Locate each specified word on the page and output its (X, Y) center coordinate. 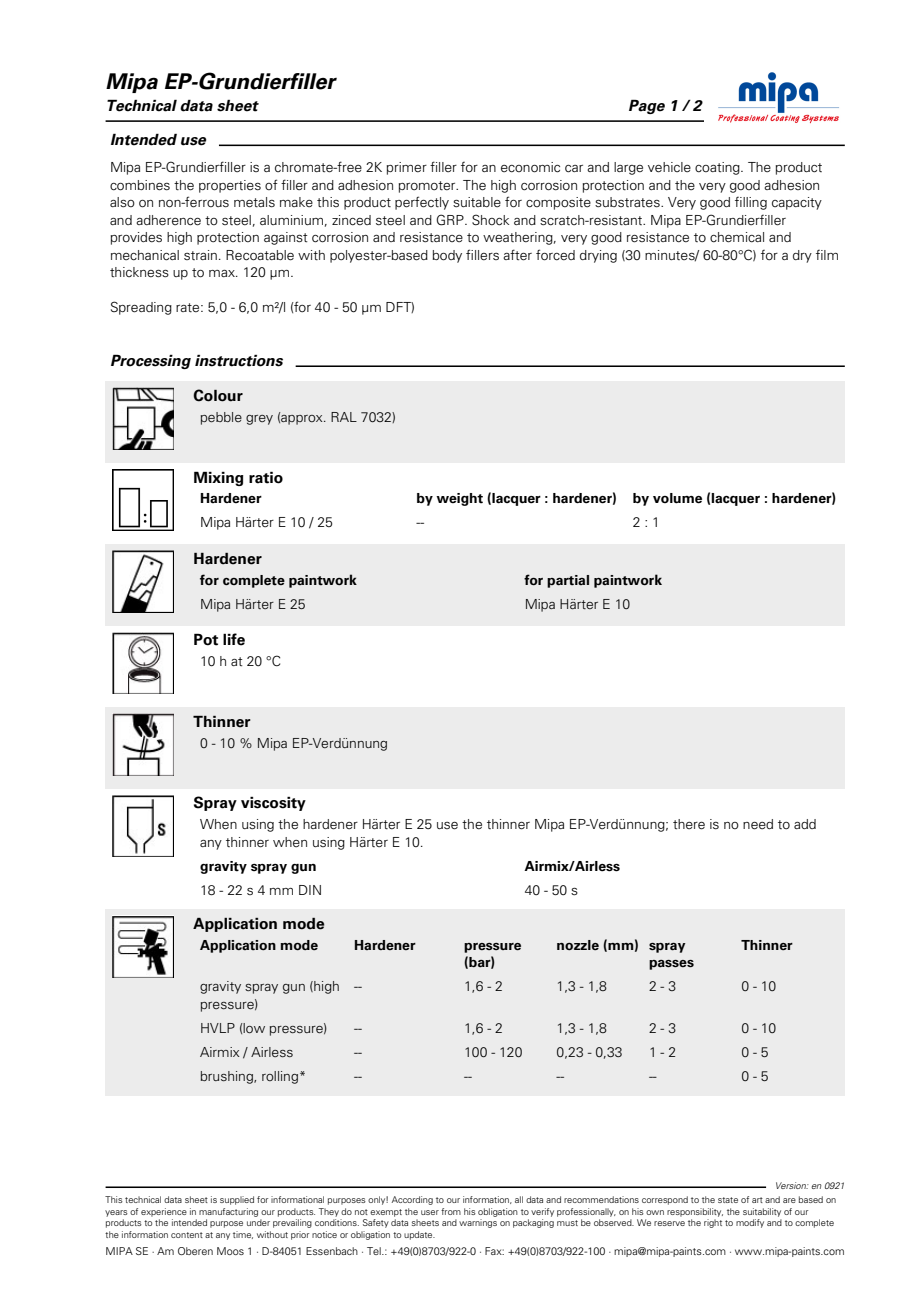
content (187, 1235)
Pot (206, 639)
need (758, 824)
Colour (218, 395)
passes (671, 965)
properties (230, 186)
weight (459, 499)
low (254, 1028)
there (689, 824)
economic (530, 167)
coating (718, 168)
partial (568, 581)
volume (677, 498)
